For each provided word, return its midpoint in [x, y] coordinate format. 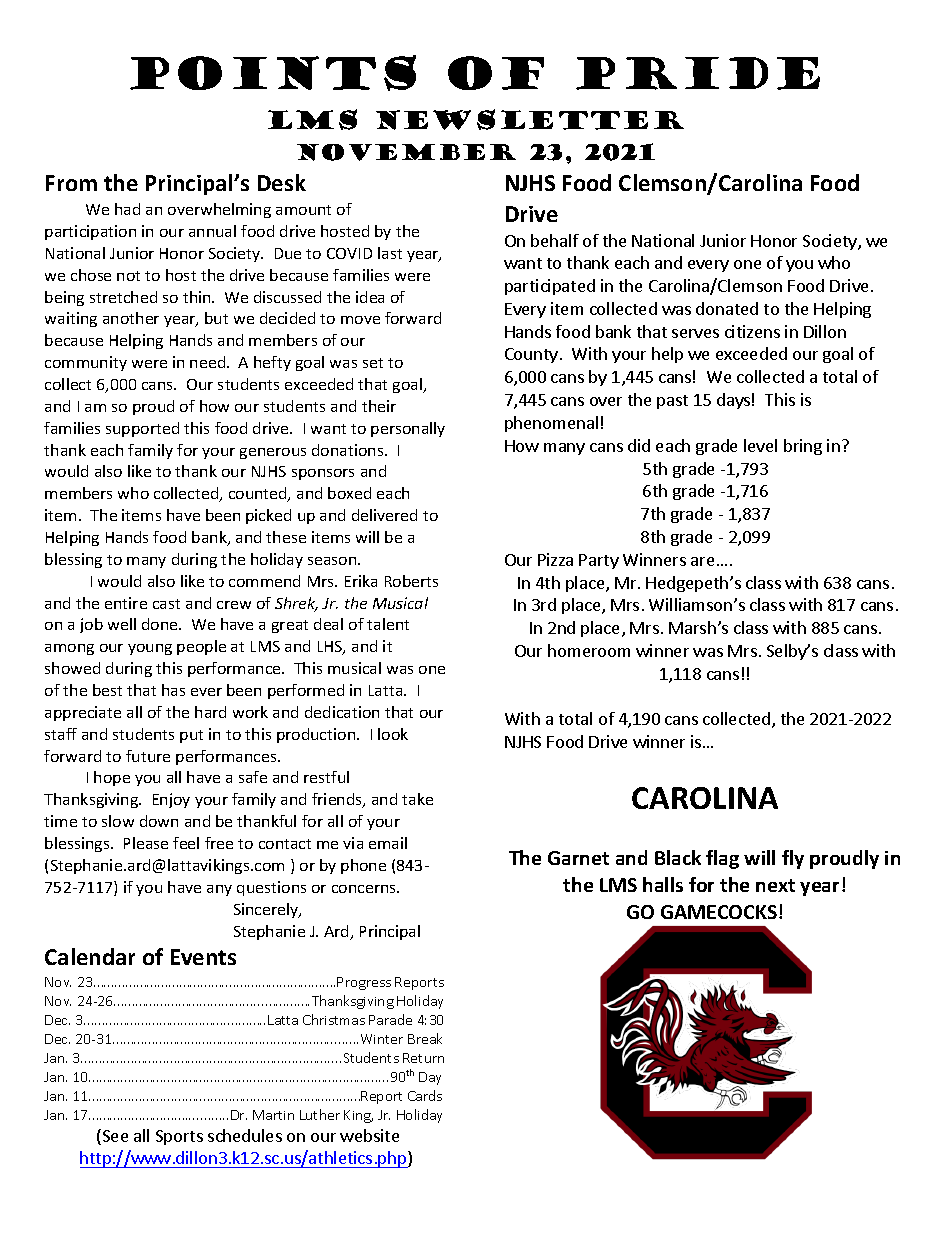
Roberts [411, 581]
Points [273, 73]
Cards [425, 1095]
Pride [698, 73]
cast [166, 604]
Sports [179, 1137]
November [406, 152]
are [702, 561]
